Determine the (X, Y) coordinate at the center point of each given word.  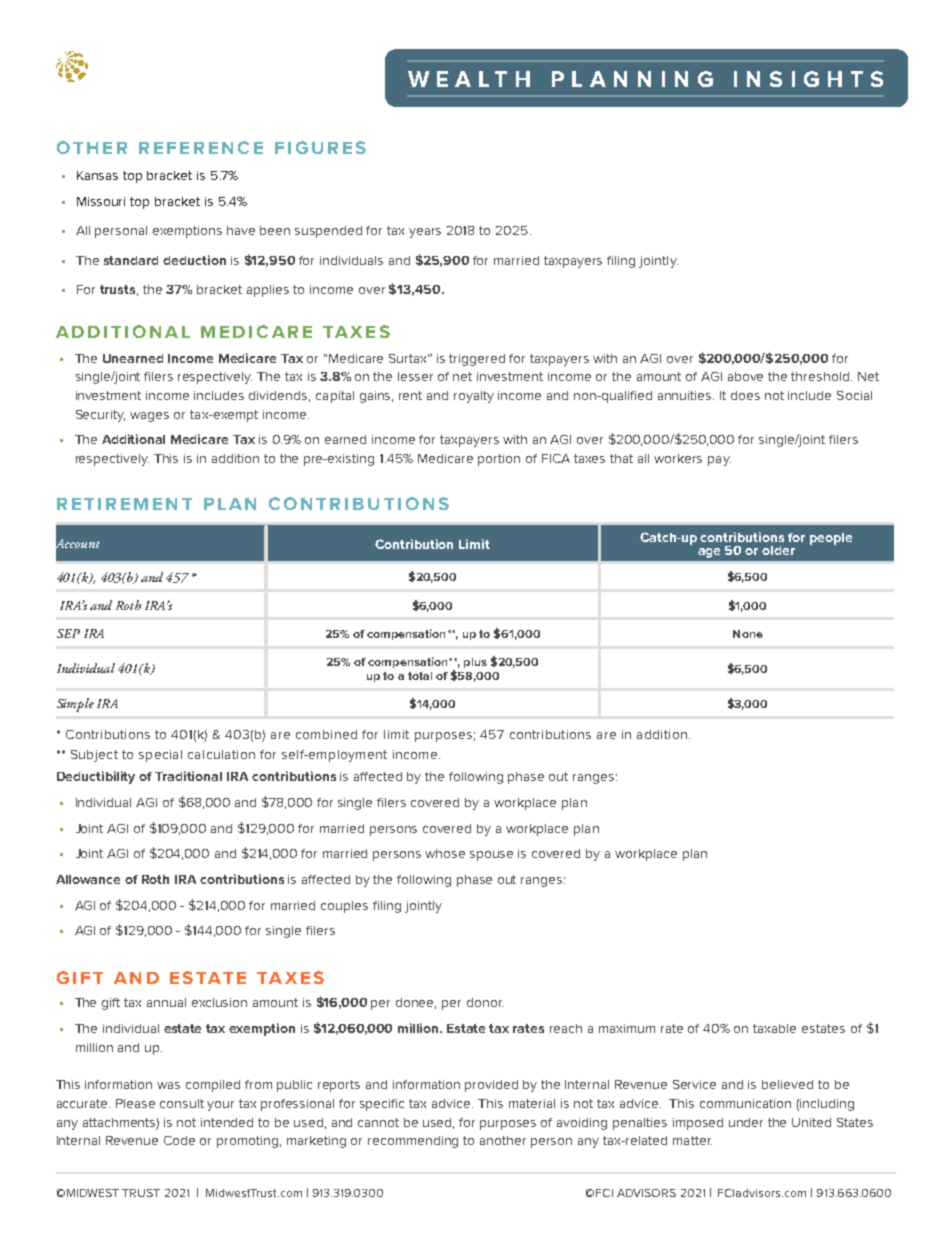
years (425, 233)
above (745, 376)
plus (475, 663)
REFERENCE (201, 147)
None (748, 634)
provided (491, 1086)
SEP (68, 633)
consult (182, 1103)
